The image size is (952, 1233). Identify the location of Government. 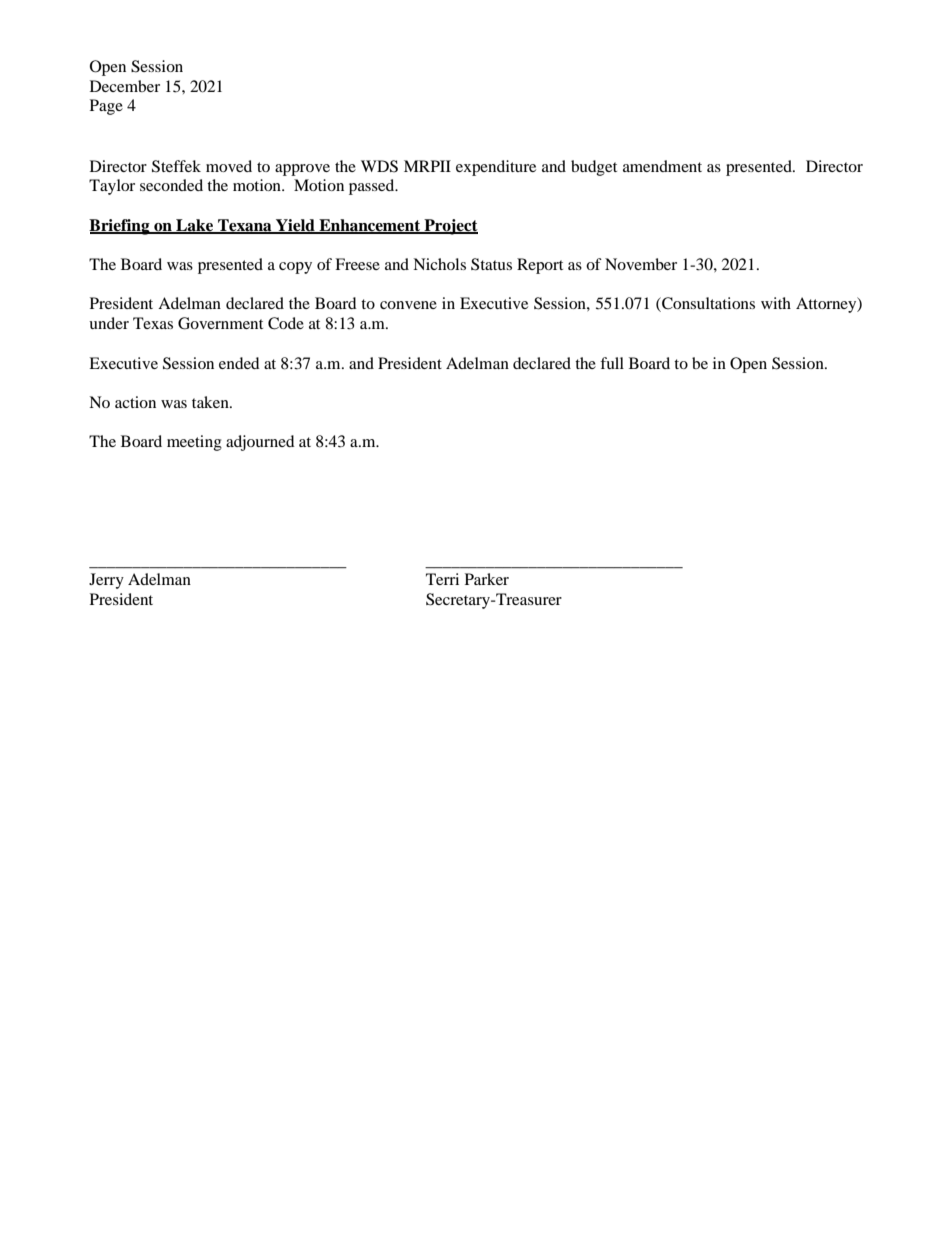
(220, 323).
